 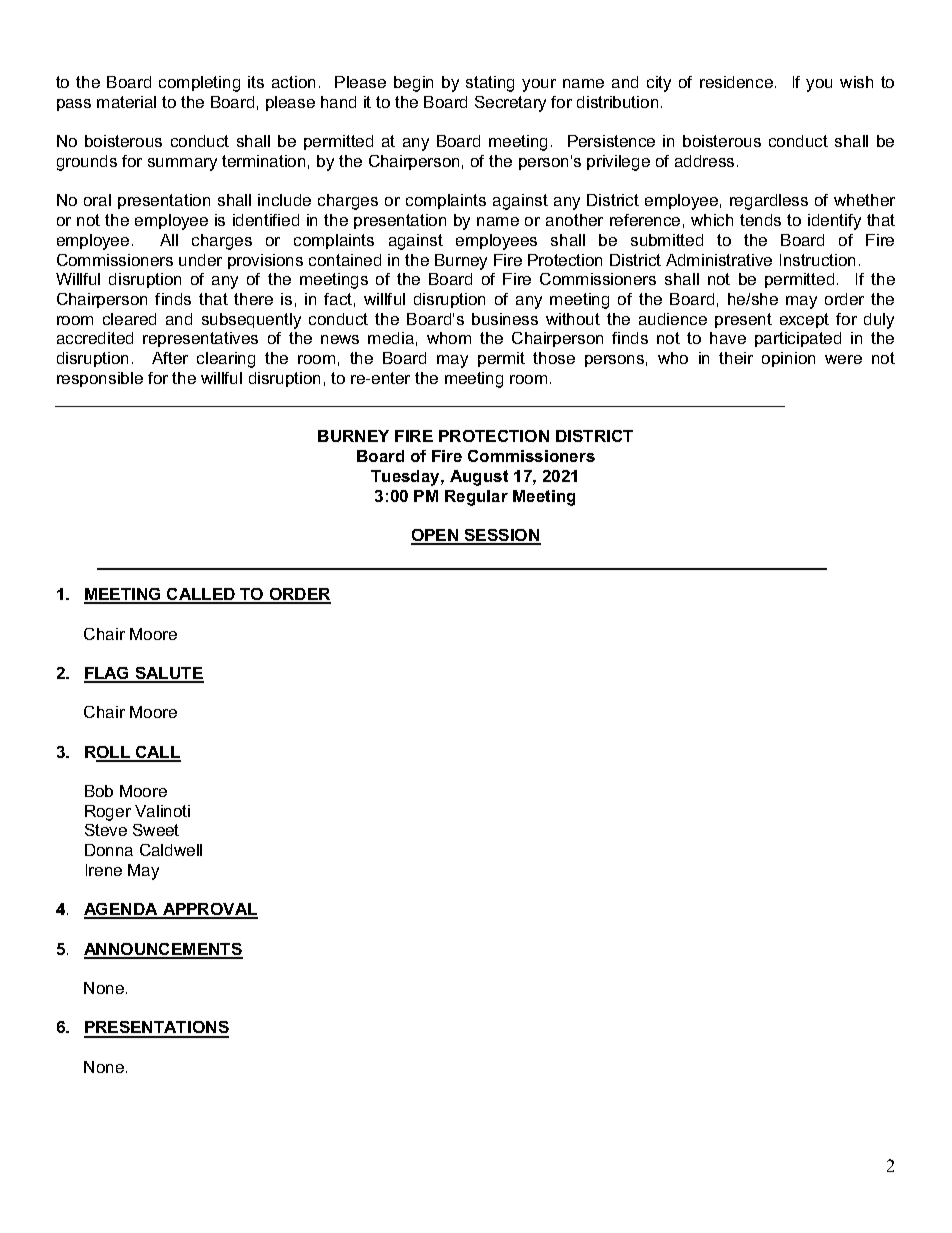 I want to click on material, so click(x=126, y=102).
